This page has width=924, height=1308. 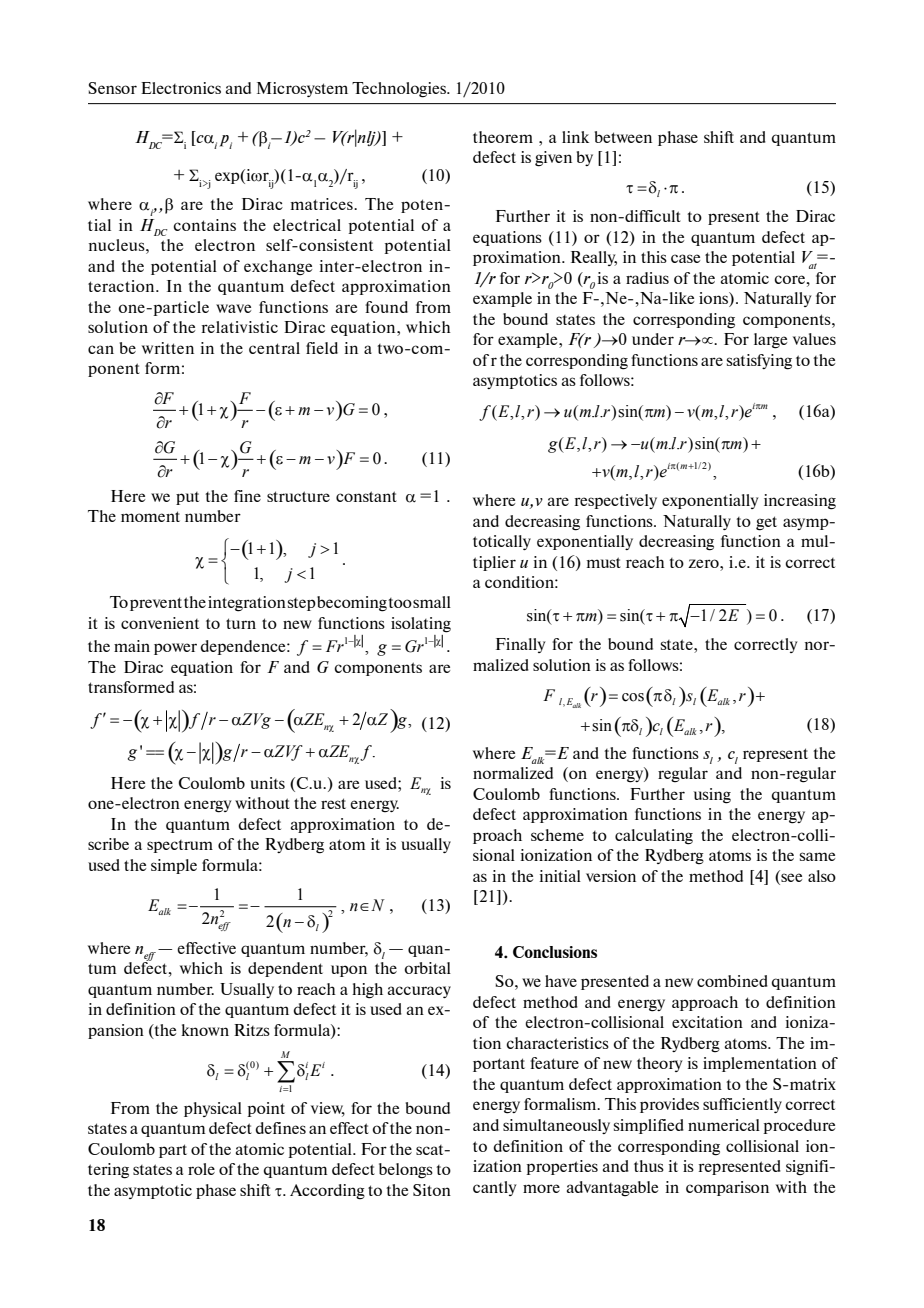 What do you see at coordinates (759, 362) in the page?
I see `satisfying` at bounding box center [759, 362].
